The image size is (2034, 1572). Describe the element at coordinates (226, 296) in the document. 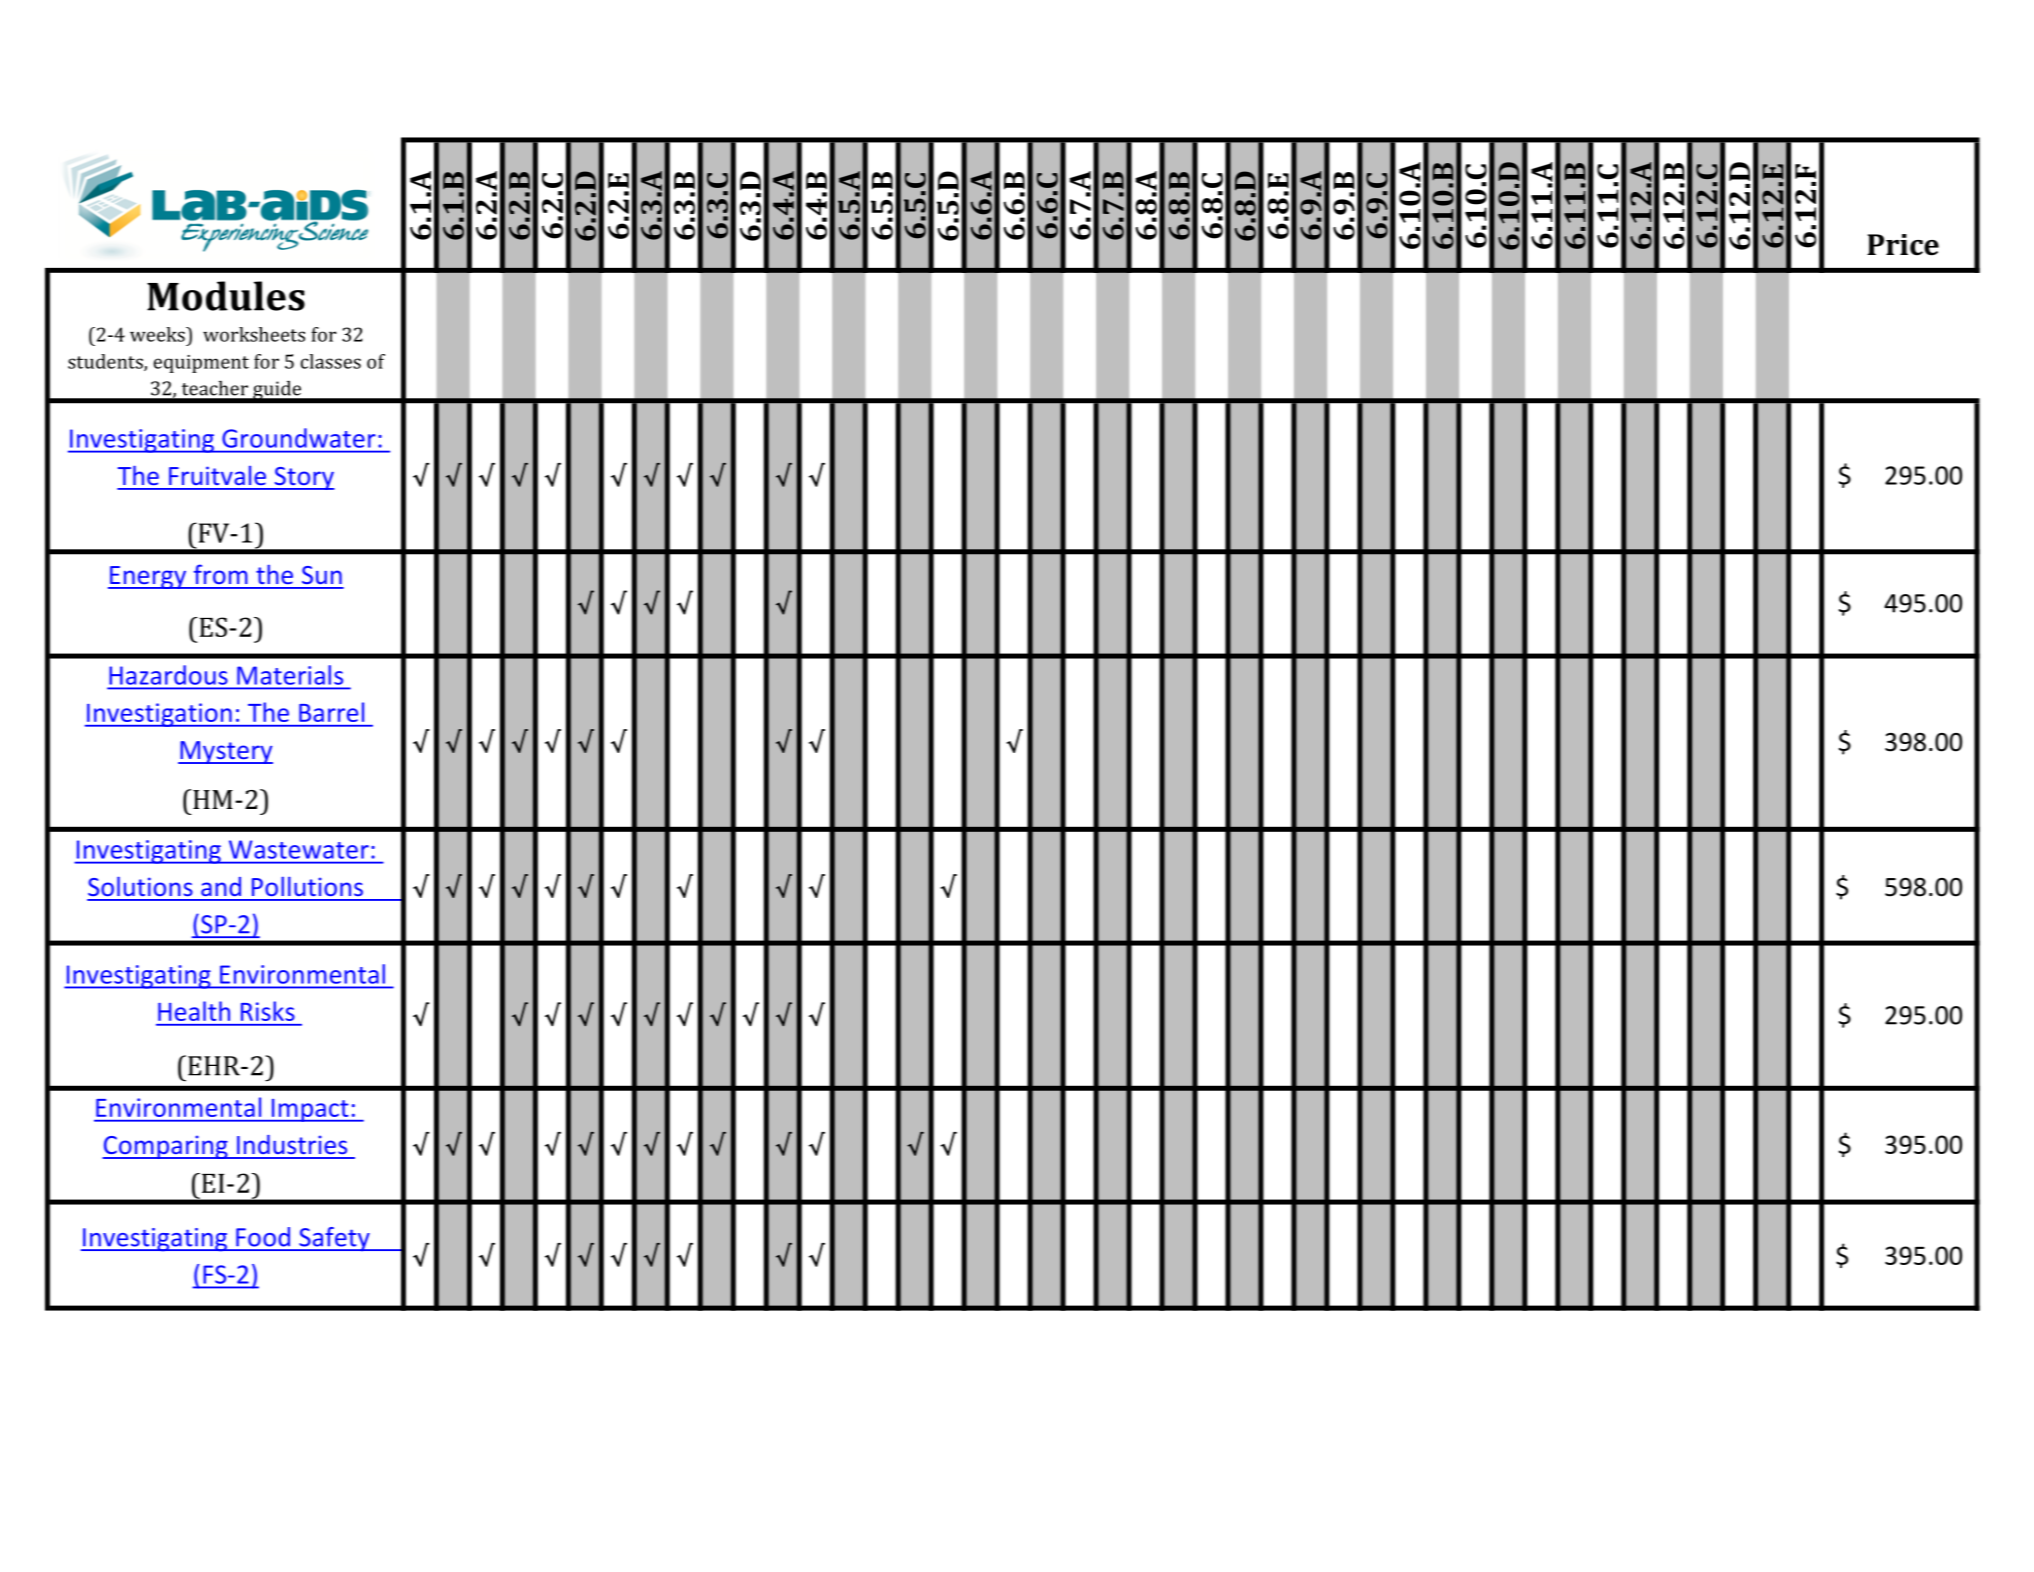

I see `Modules` at that location.
